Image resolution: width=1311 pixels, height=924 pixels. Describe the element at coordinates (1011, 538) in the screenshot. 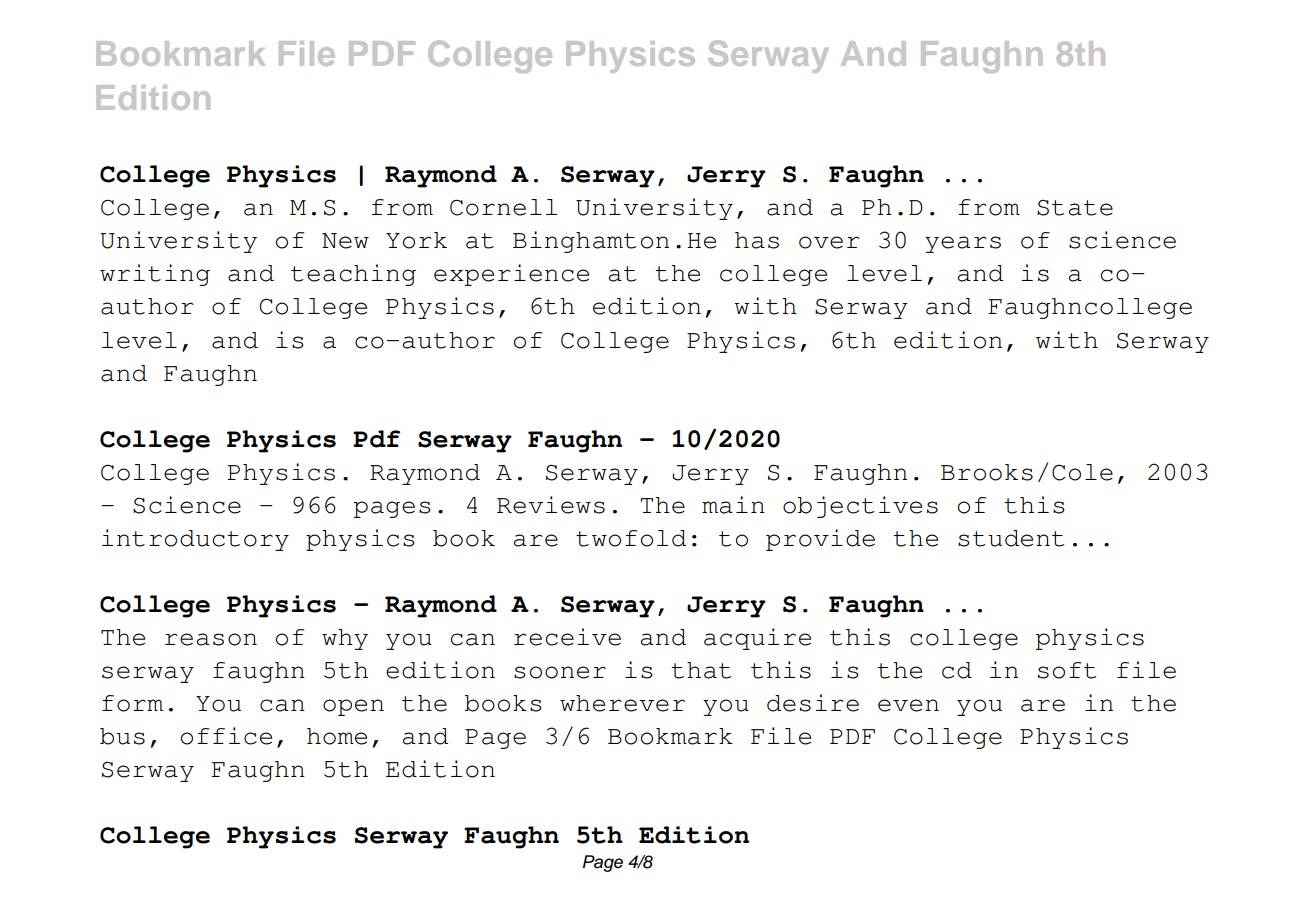

I see `student` at that location.
